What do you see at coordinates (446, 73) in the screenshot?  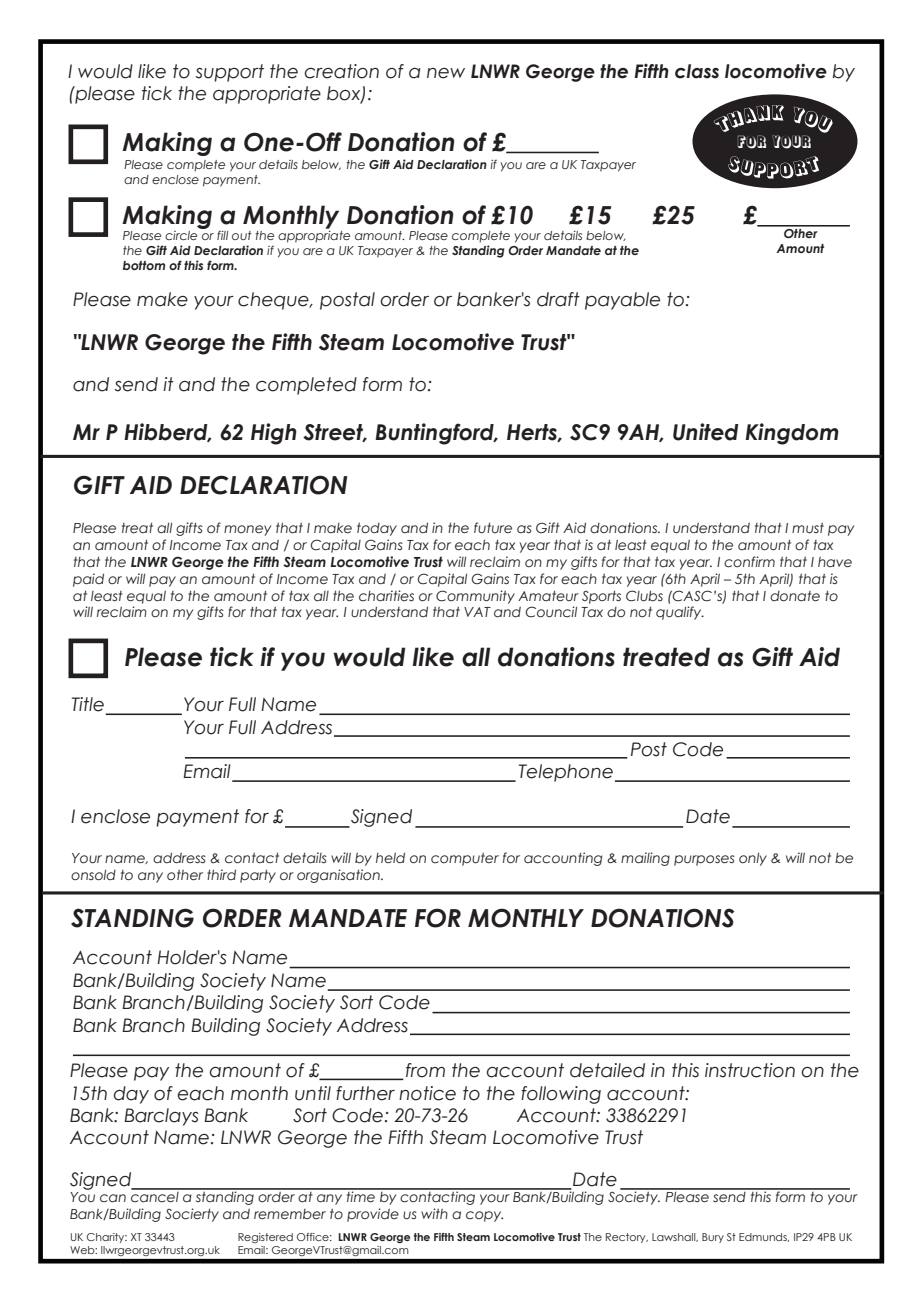 I see `new` at bounding box center [446, 73].
